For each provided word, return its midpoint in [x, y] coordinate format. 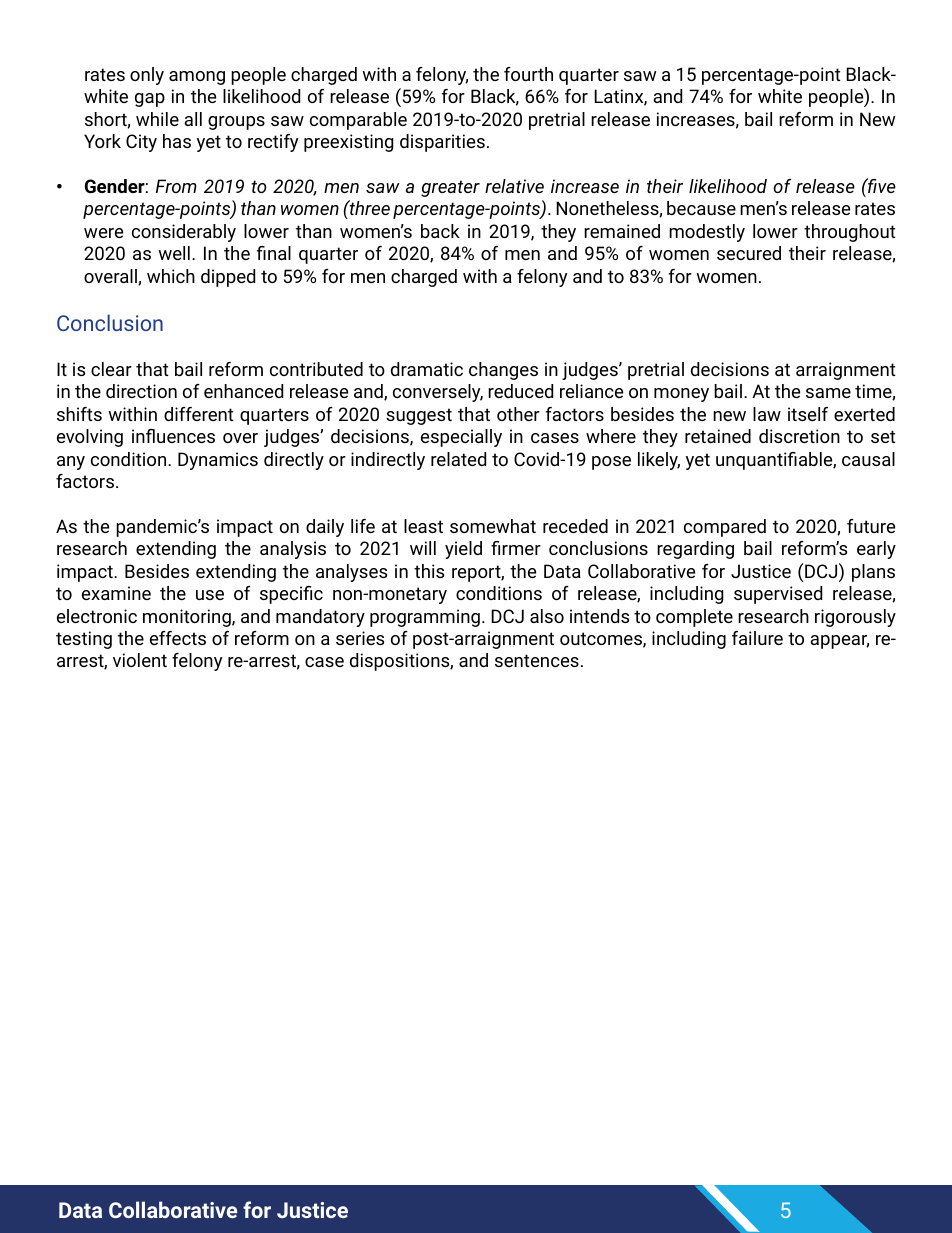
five [881, 185]
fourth [528, 74]
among [197, 78]
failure [757, 638]
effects [178, 638]
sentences [537, 660]
